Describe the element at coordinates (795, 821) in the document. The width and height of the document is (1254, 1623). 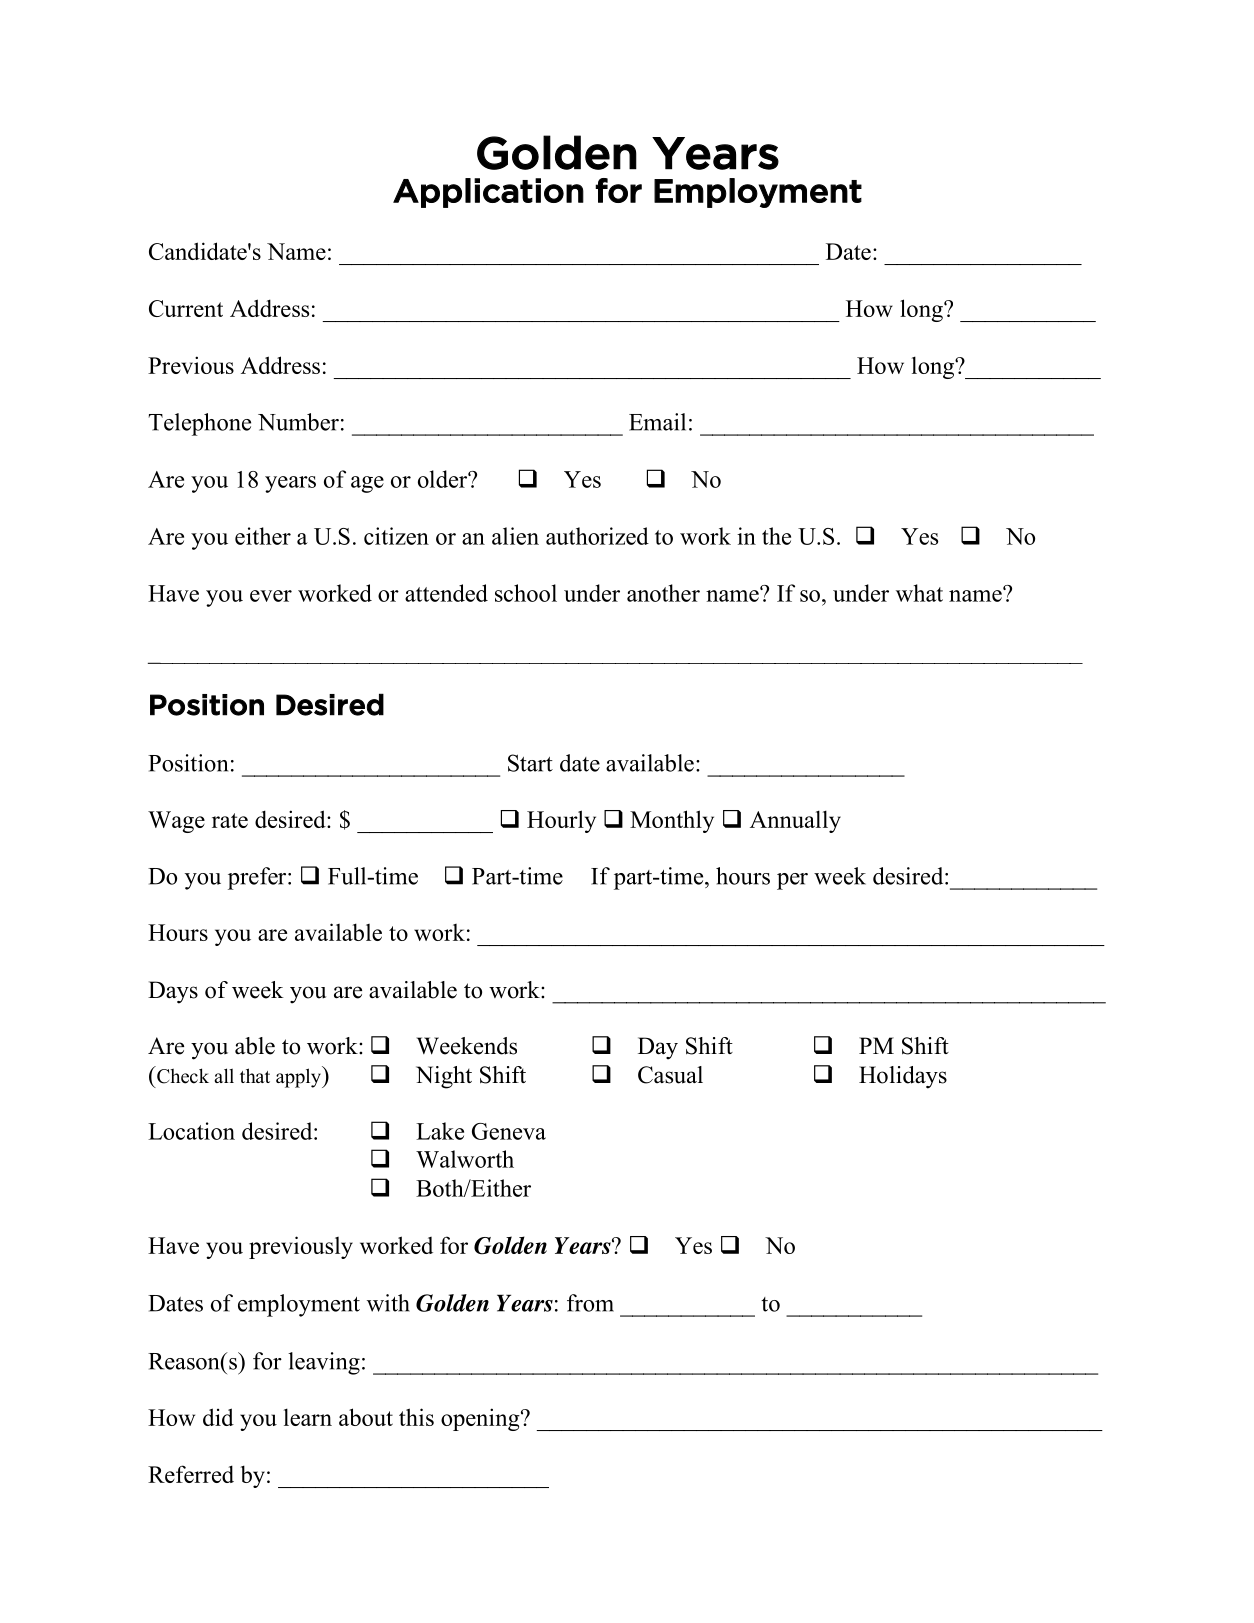
I see `Annually` at that location.
